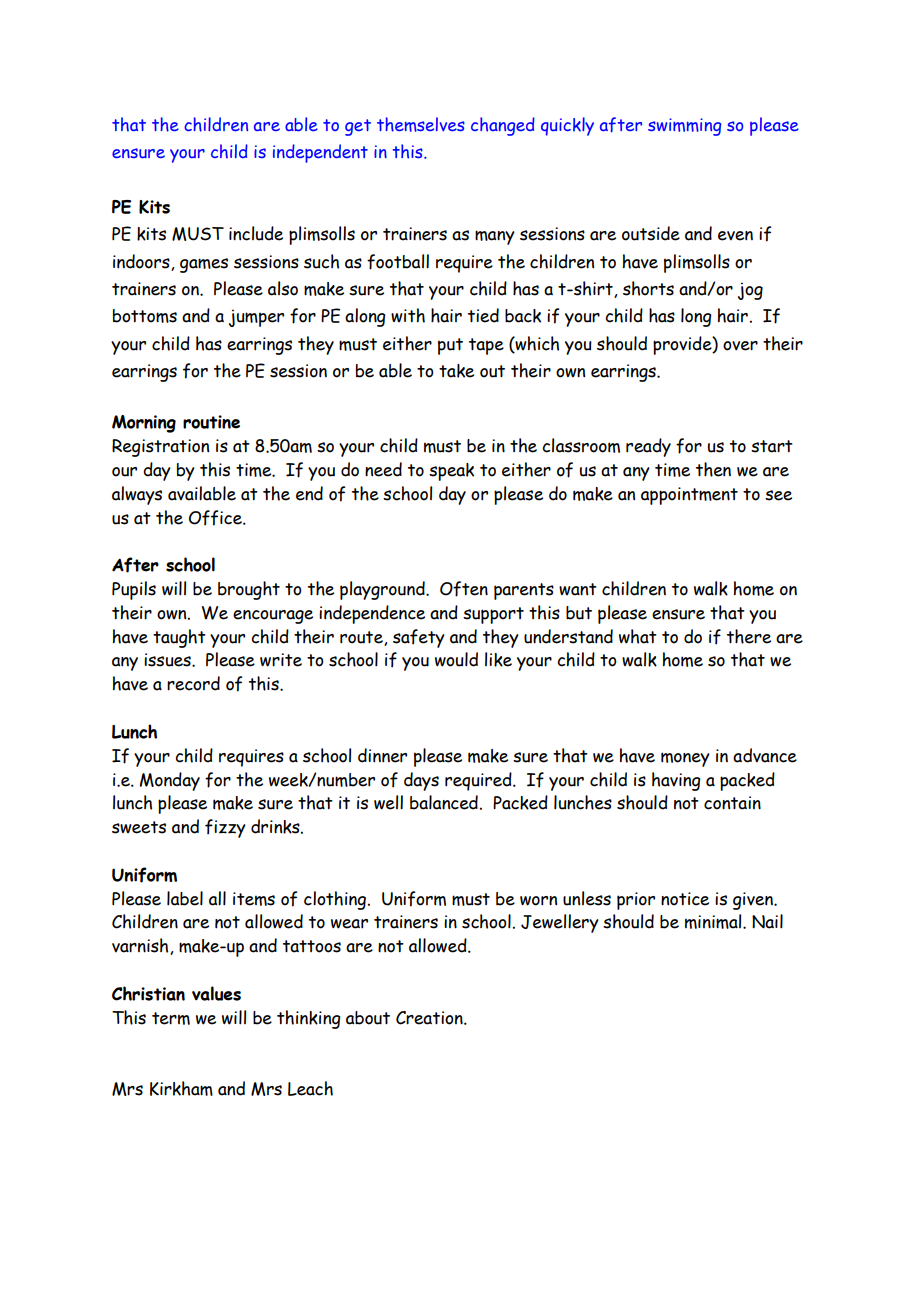 Image resolution: width=924 pixels, height=1308 pixels. Describe the element at coordinates (181, 1088) in the image. I see `Kirkham` at that location.
